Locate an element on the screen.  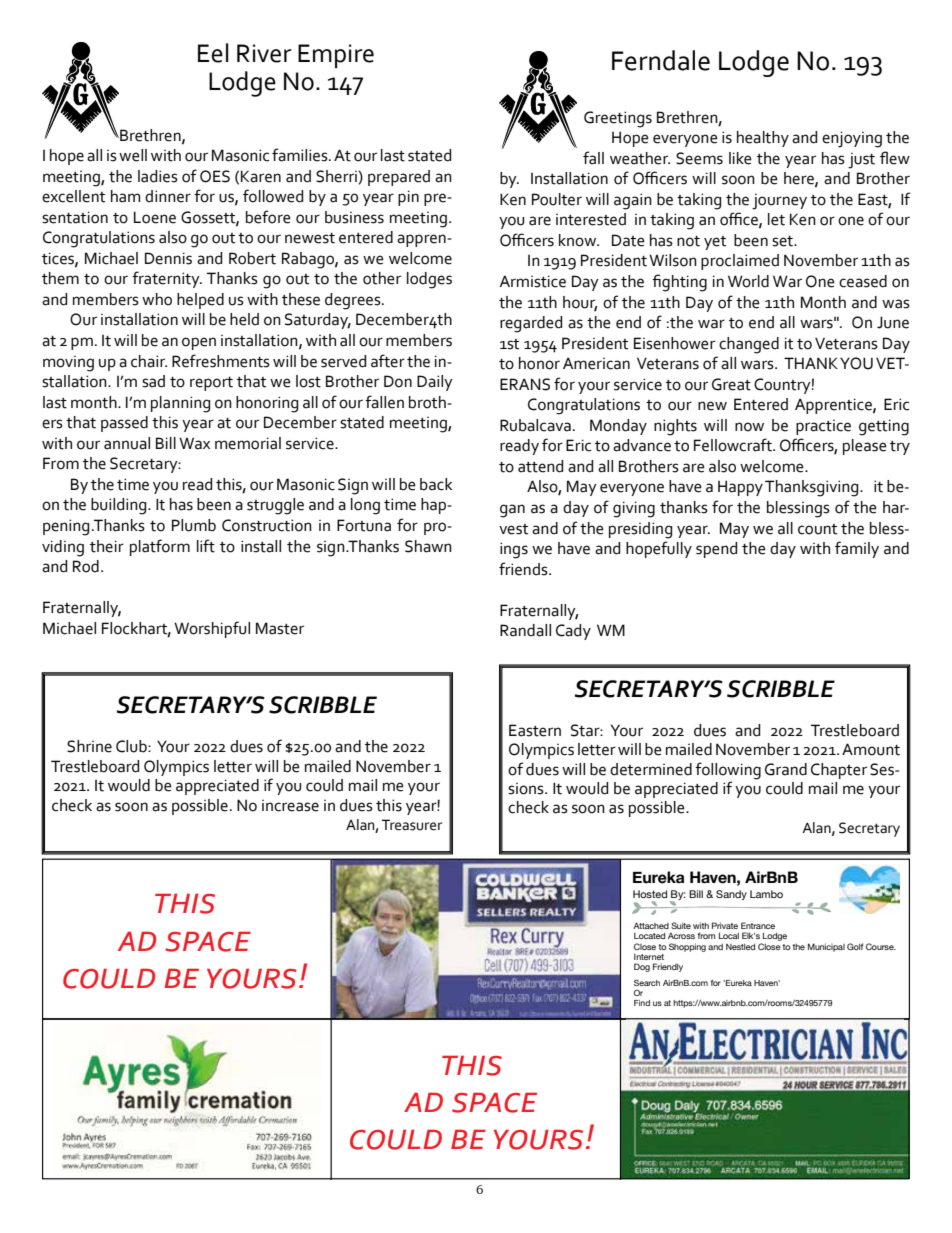
increase is located at coordinates (290, 806).
